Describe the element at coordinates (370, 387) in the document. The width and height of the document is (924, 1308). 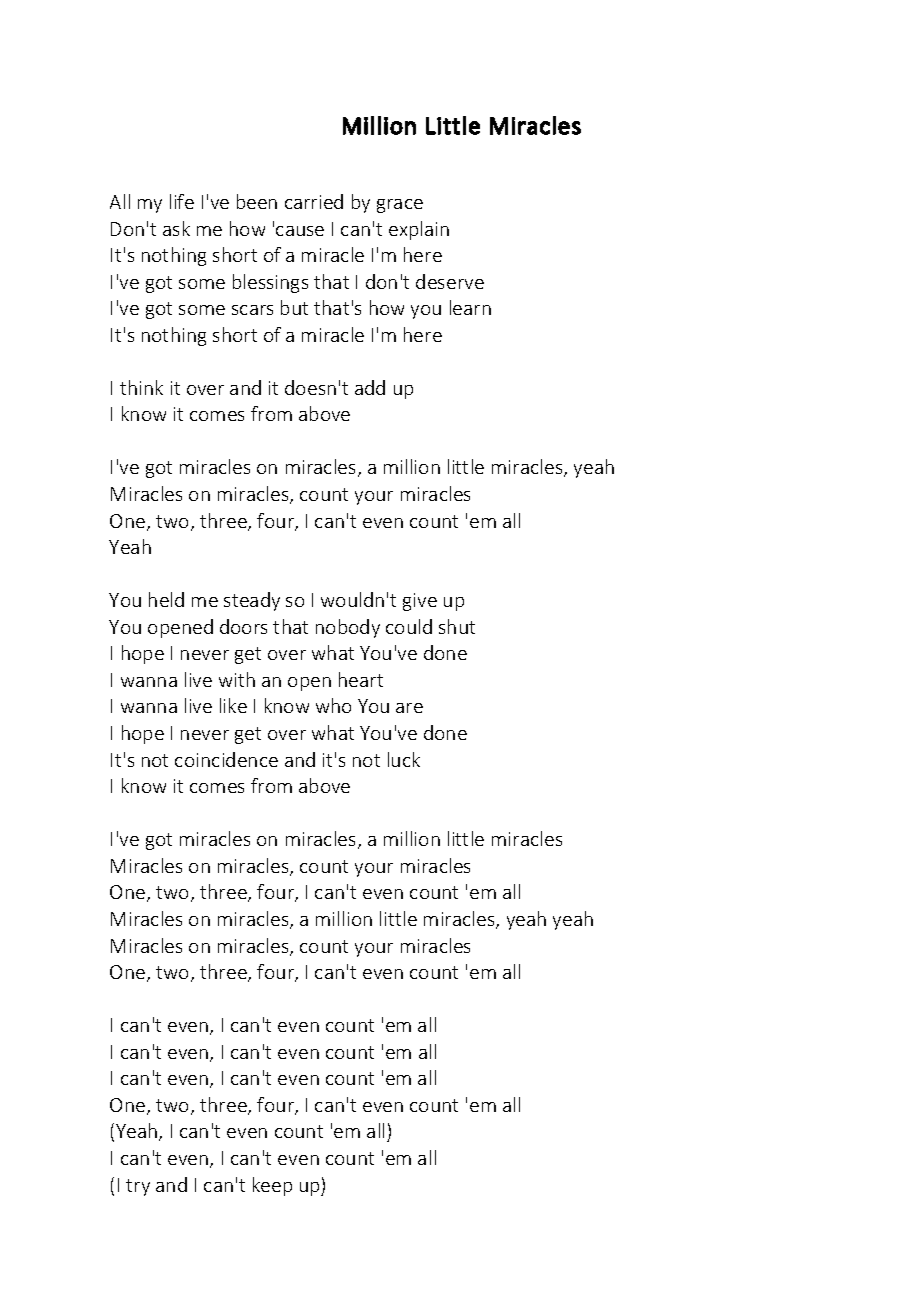
I see `add` at that location.
